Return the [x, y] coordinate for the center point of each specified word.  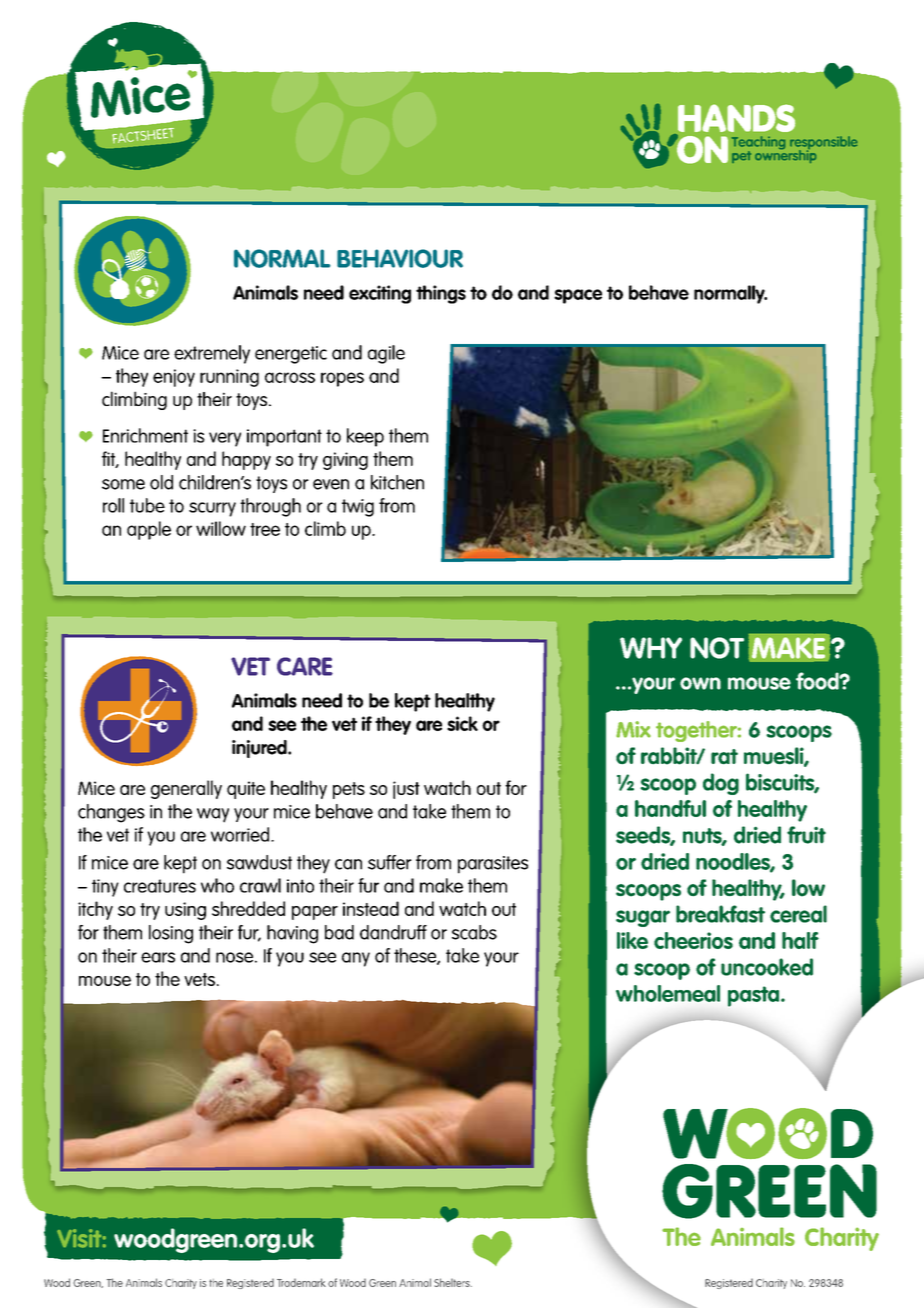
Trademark [301, 1282]
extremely [212, 354]
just [406, 790]
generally [186, 789]
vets [199, 979]
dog [721, 784]
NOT [717, 648]
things [441, 294]
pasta [755, 996]
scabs [474, 932]
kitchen [397, 482]
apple [149, 530]
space [578, 296]
